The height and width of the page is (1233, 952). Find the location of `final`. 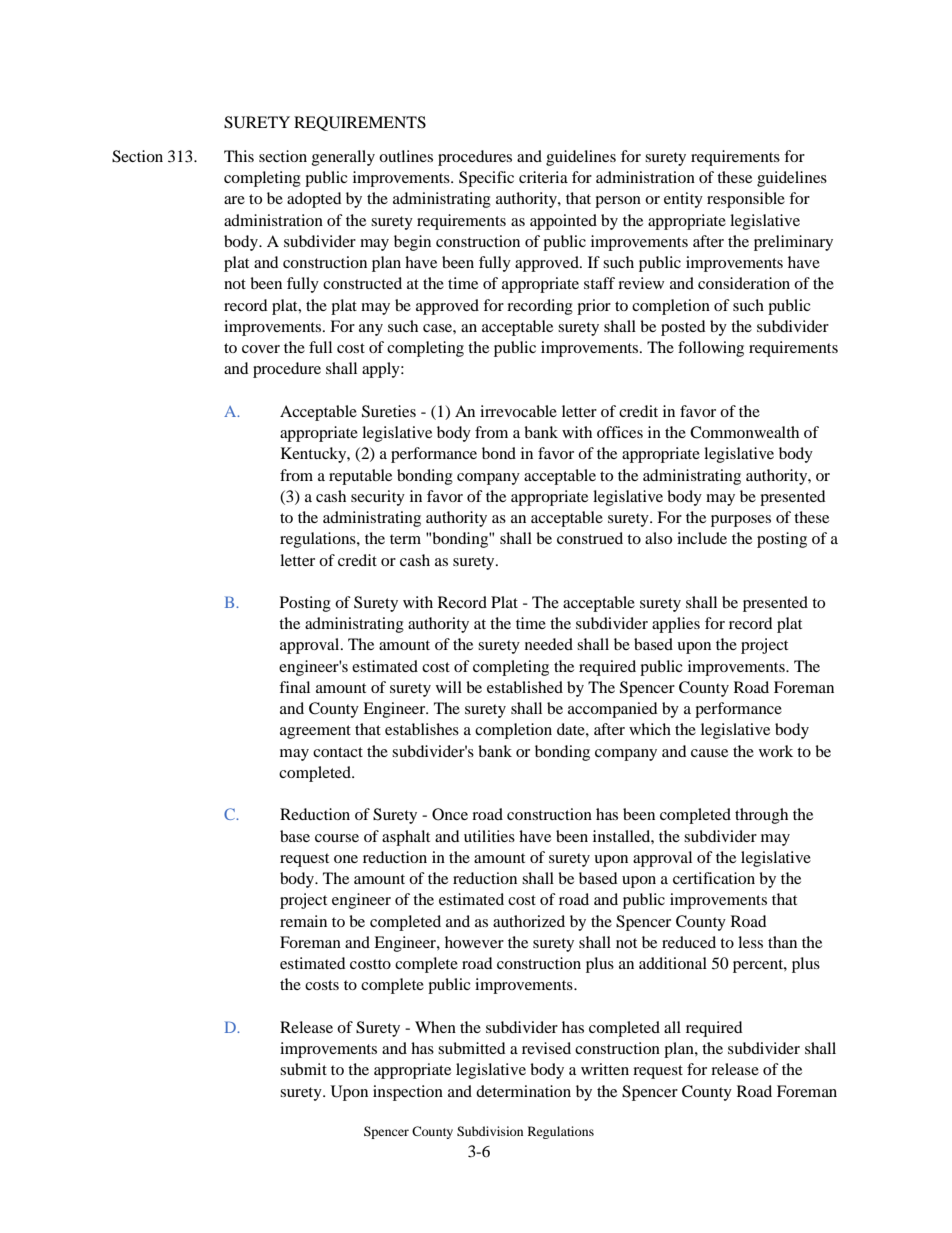

final is located at coordinates (294, 687).
